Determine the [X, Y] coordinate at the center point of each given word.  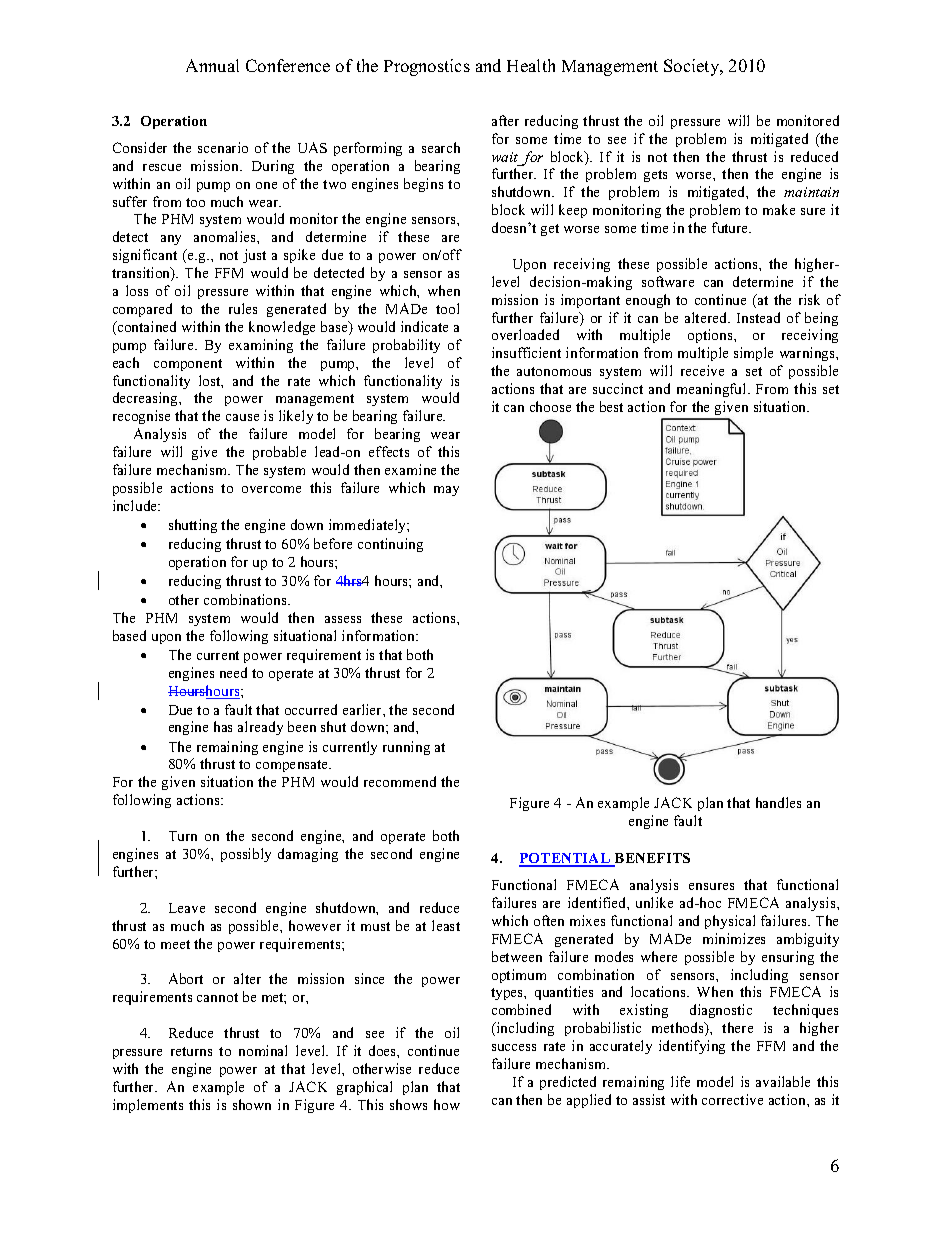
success [514, 1047]
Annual [212, 65]
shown [252, 1104]
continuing [390, 545]
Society [693, 67]
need [233, 672]
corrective [732, 1099]
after [505, 120]
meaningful [713, 390]
